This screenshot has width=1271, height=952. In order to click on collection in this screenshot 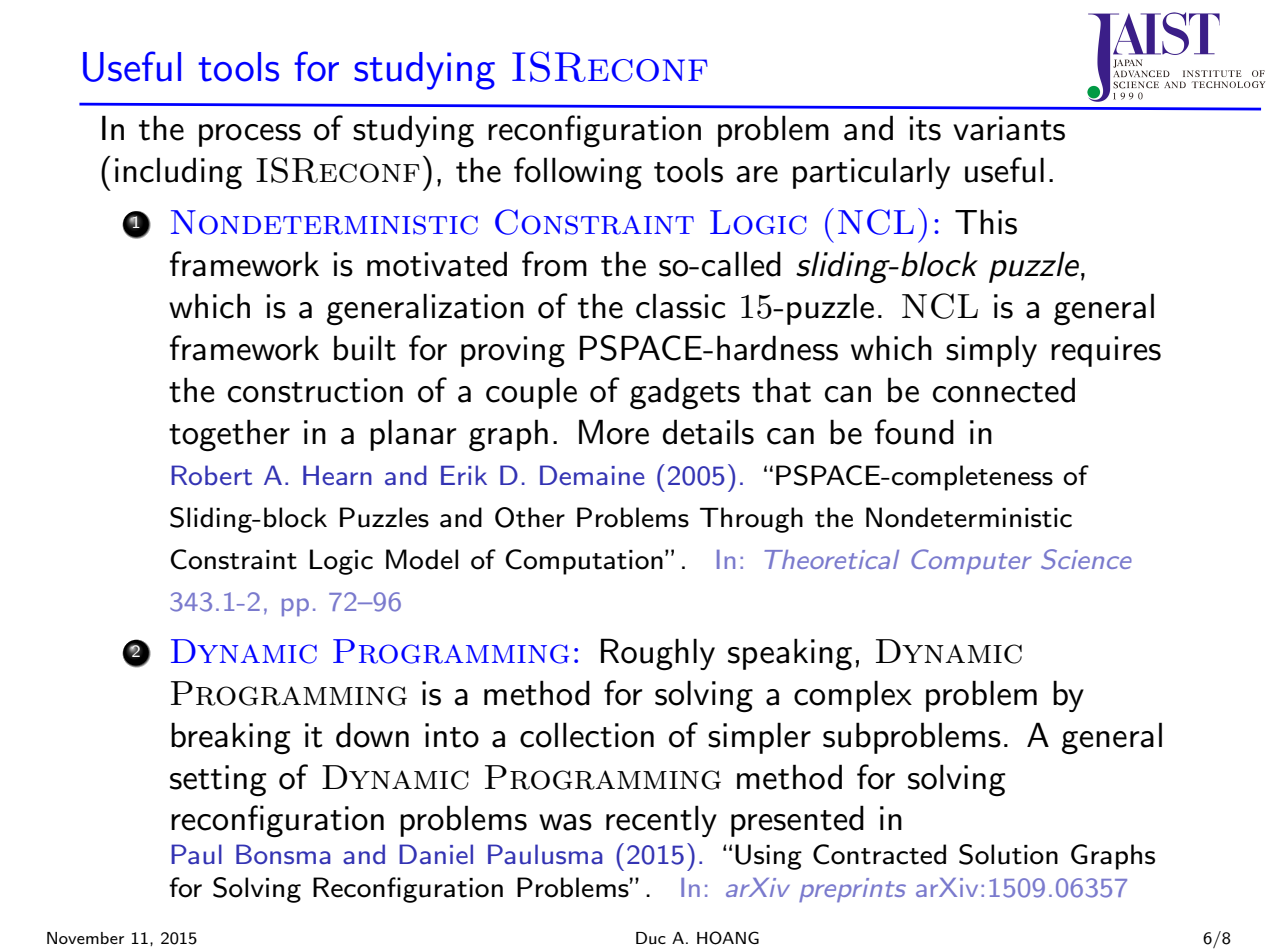, I will do `click(587, 735)`.
